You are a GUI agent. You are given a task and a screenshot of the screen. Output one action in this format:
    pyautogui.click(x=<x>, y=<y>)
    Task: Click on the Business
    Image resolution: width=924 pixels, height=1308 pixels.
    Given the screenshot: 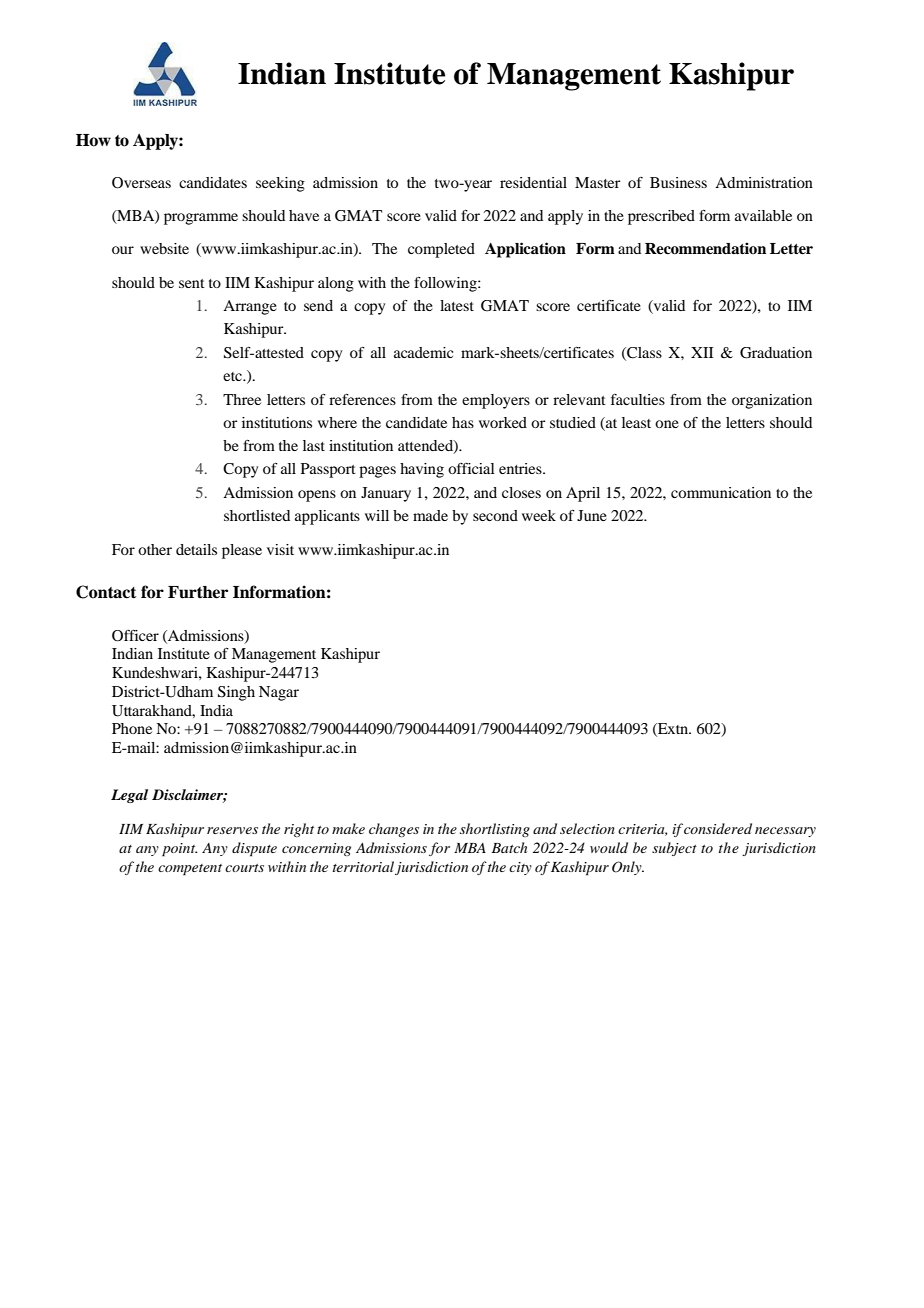 What is the action you would take?
    pyautogui.click(x=678, y=182)
